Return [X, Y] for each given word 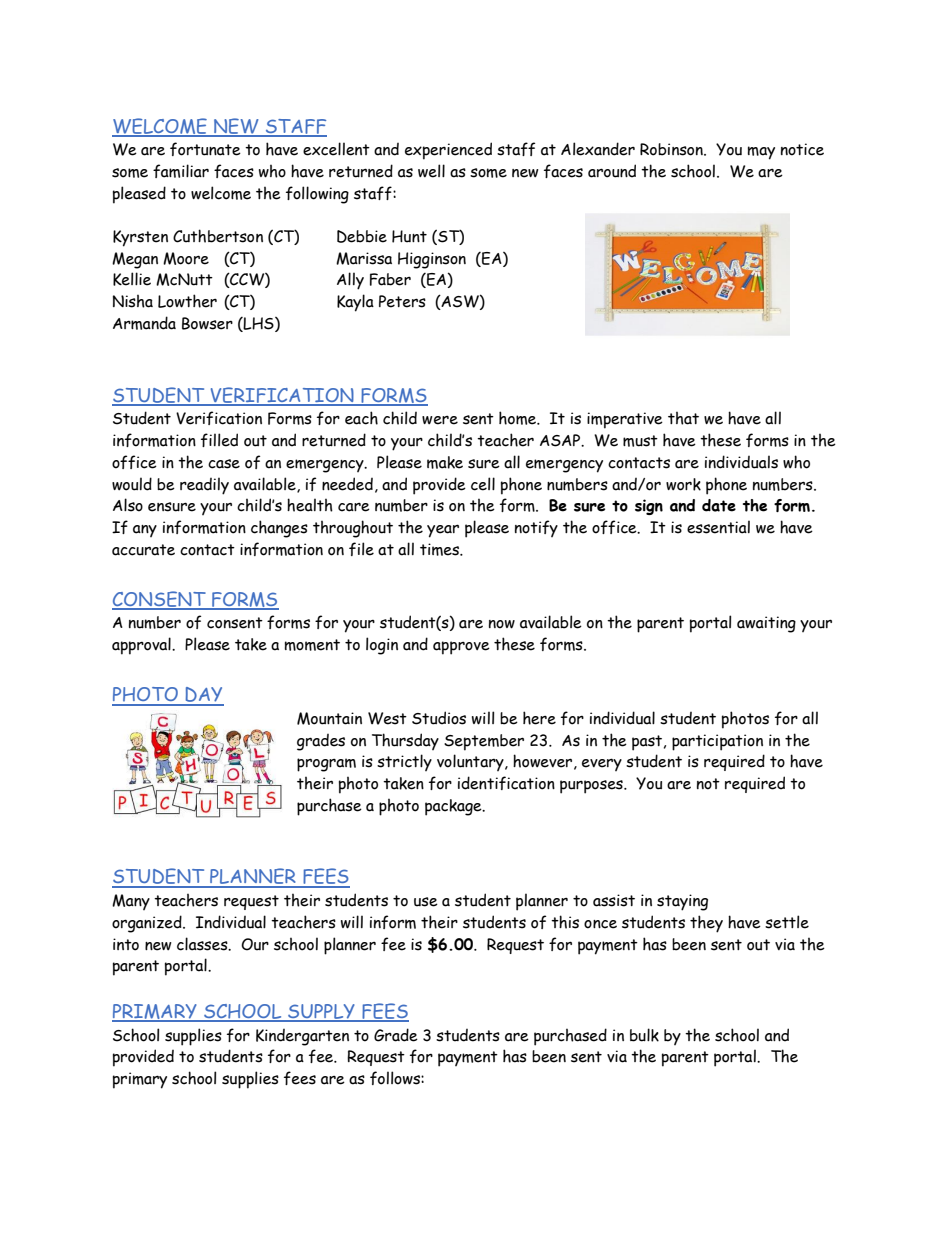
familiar [181, 171]
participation [717, 742]
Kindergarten [302, 1037]
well [431, 171]
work [683, 484]
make [445, 462]
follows [396, 1078]
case [224, 464]
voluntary [471, 762]
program [326, 765]
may [761, 153]
